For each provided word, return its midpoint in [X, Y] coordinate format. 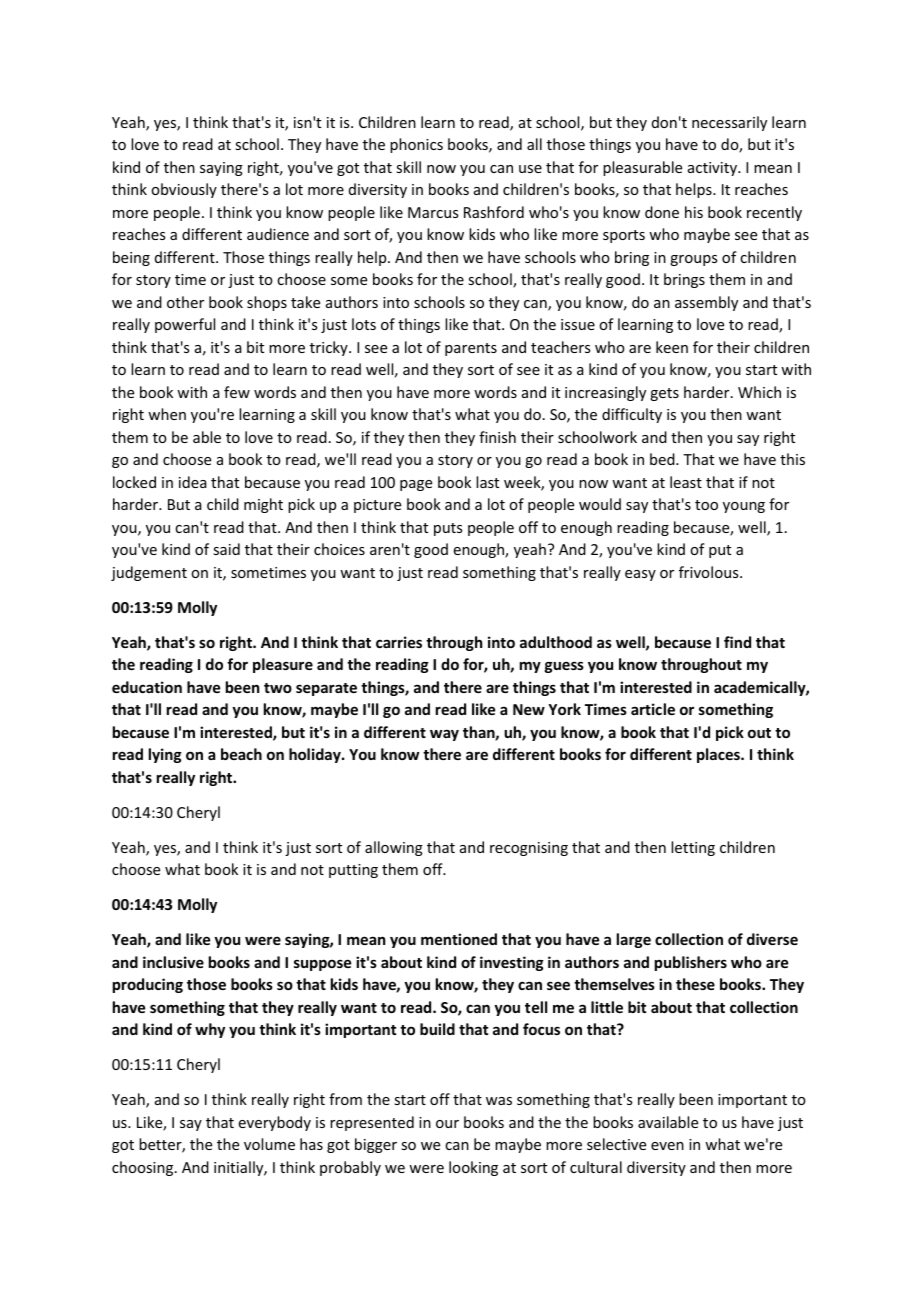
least [686, 482]
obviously [184, 190]
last [487, 482]
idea [193, 482]
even [667, 1146]
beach [241, 754]
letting [693, 848]
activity [714, 169]
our [447, 1124]
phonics [416, 145]
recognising [529, 849]
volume [269, 1144]
